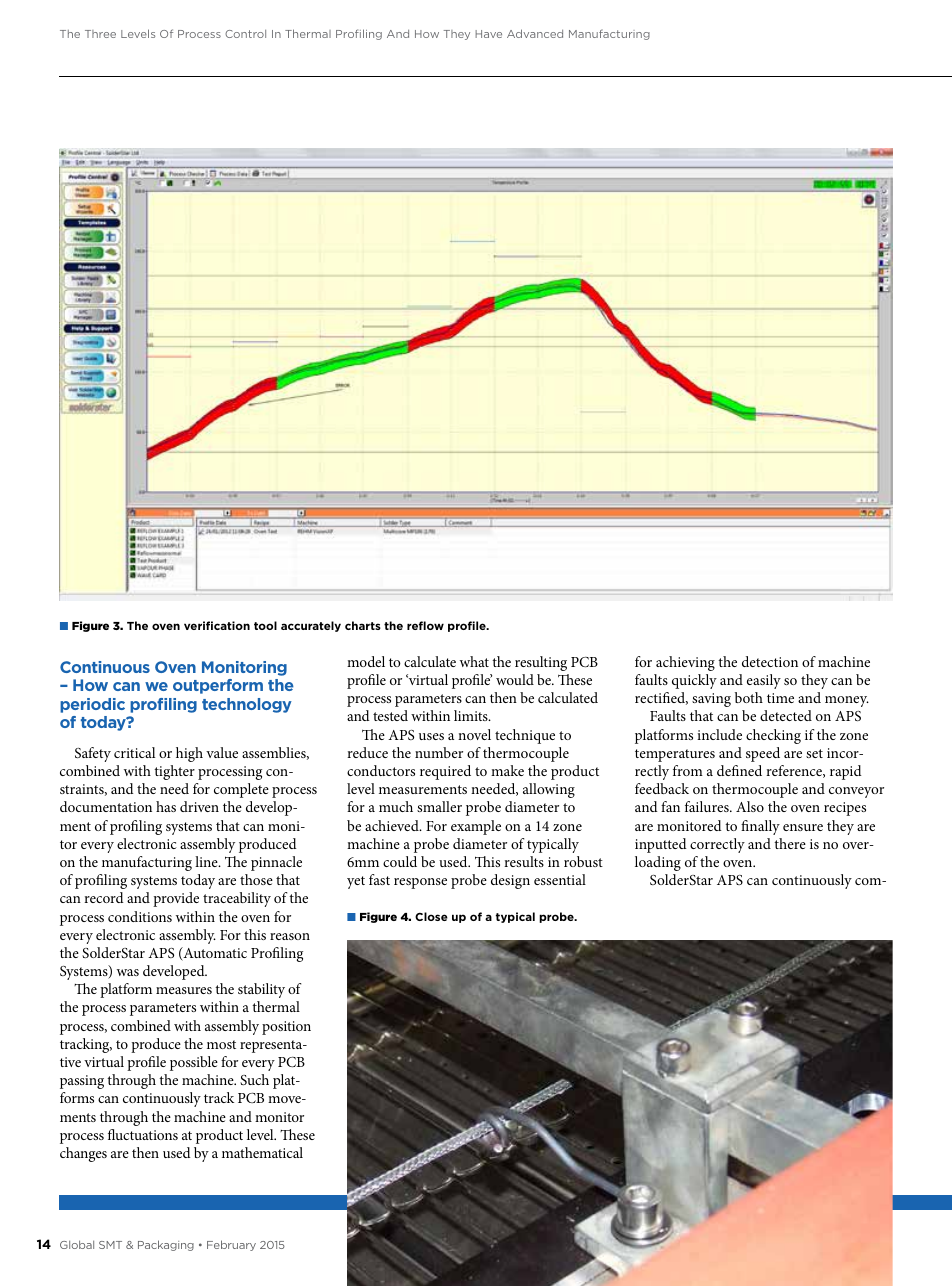  What do you see at coordinates (760, 827) in the screenshot?
I see `finally` at bounding box center [760, 827].
